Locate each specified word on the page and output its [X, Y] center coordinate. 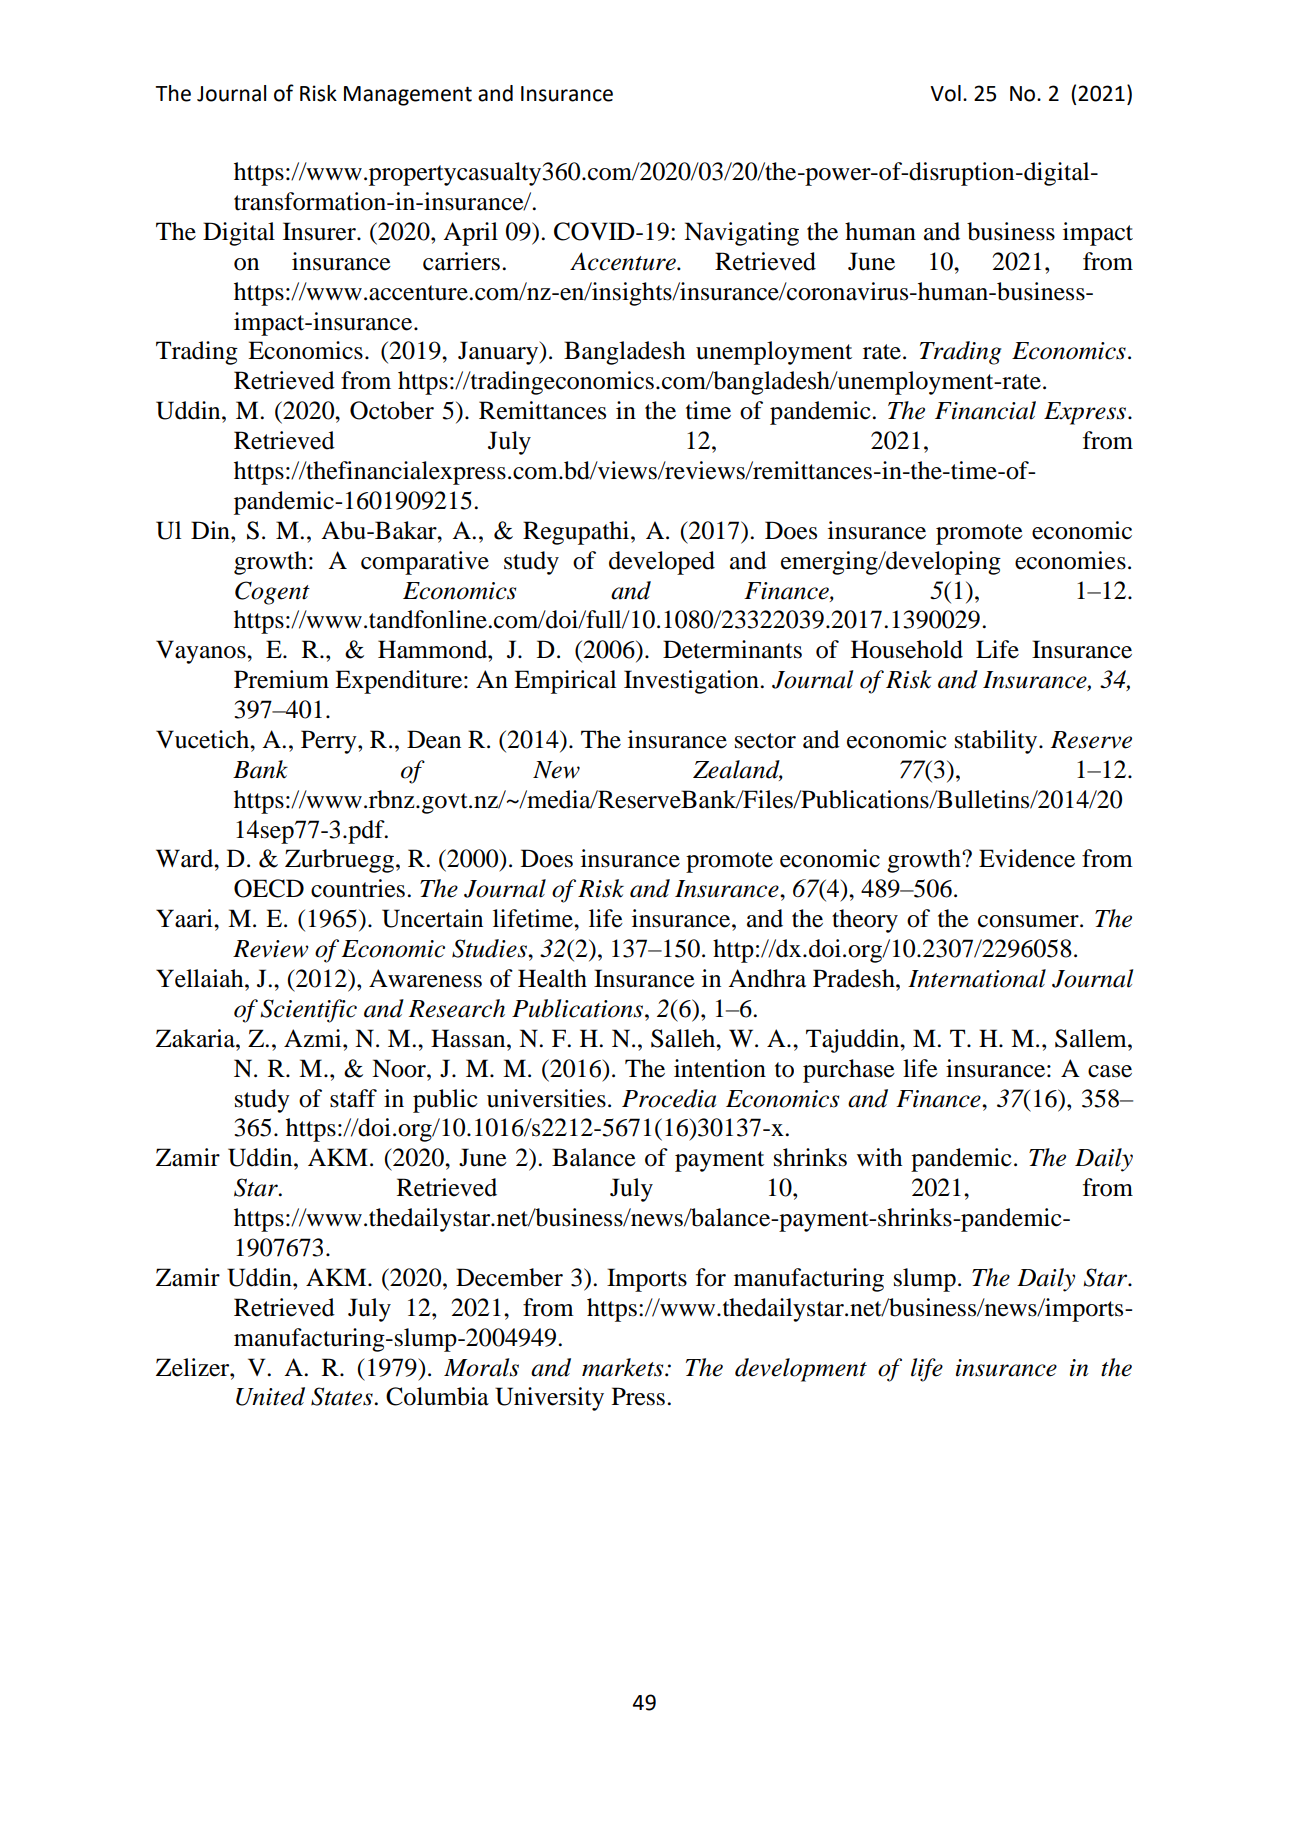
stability [997, 742]
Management [408, 96]
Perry [330, 742]
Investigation [692, 682]
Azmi [314, 1038]
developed [662, 563]
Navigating [741, 234]
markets [624, 1367]
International [977, 978]
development [801, 1370]
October [392, 410]
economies [1070, 560]
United [270, 1396]
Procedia [669, 1098]
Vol [945, 93]
